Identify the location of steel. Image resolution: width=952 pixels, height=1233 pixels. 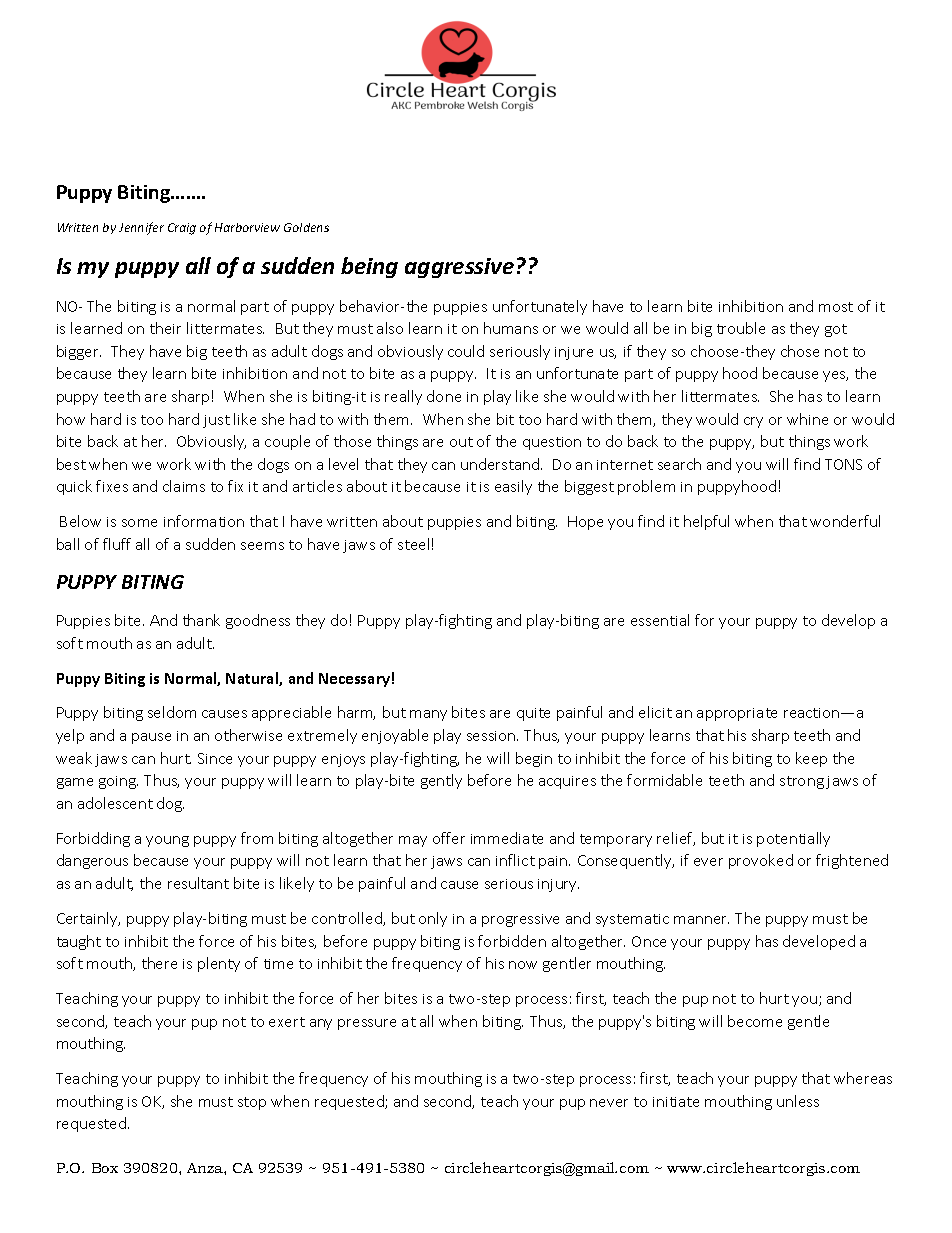
(413, 544).
